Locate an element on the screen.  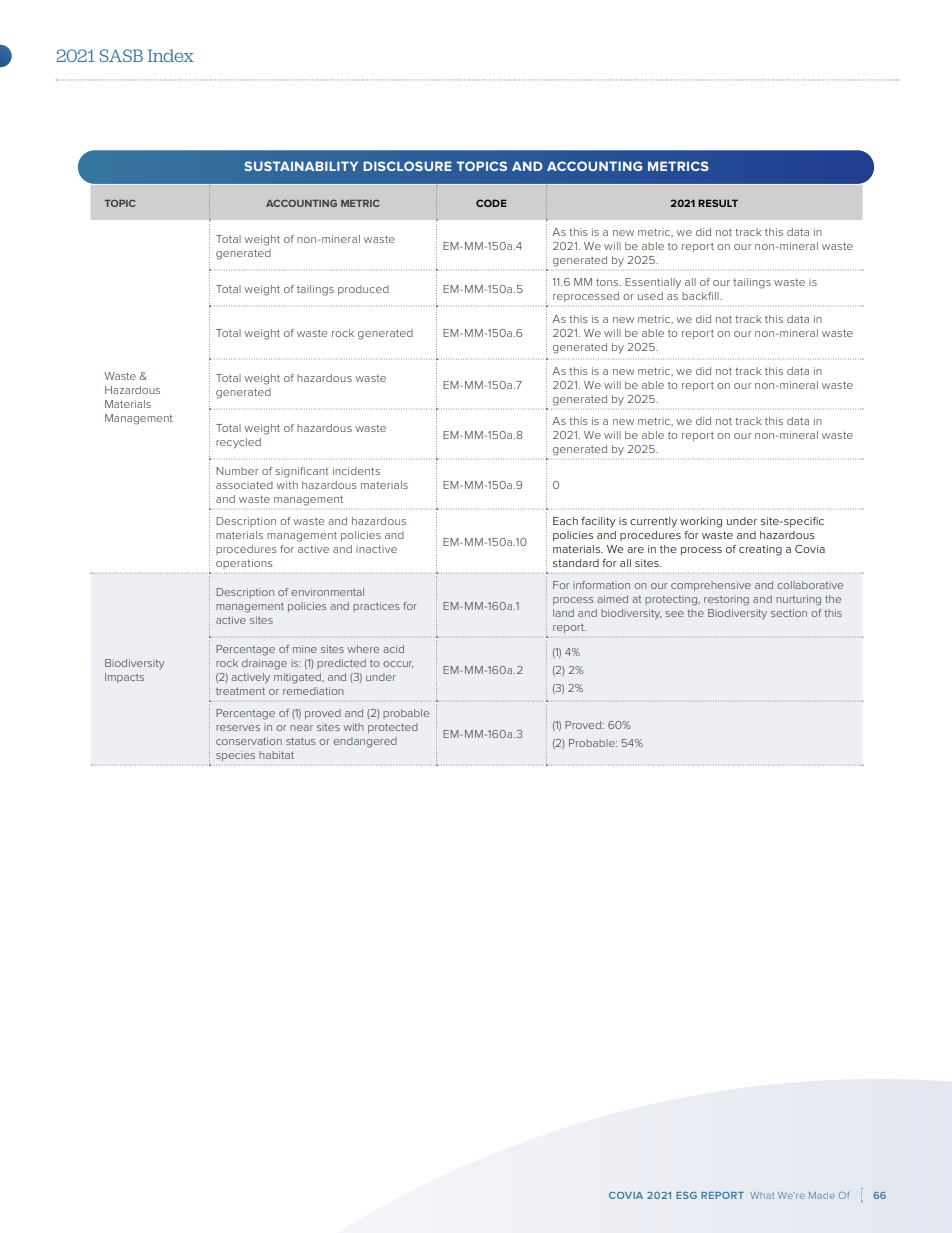
section is located at coordinates (789, 613).
